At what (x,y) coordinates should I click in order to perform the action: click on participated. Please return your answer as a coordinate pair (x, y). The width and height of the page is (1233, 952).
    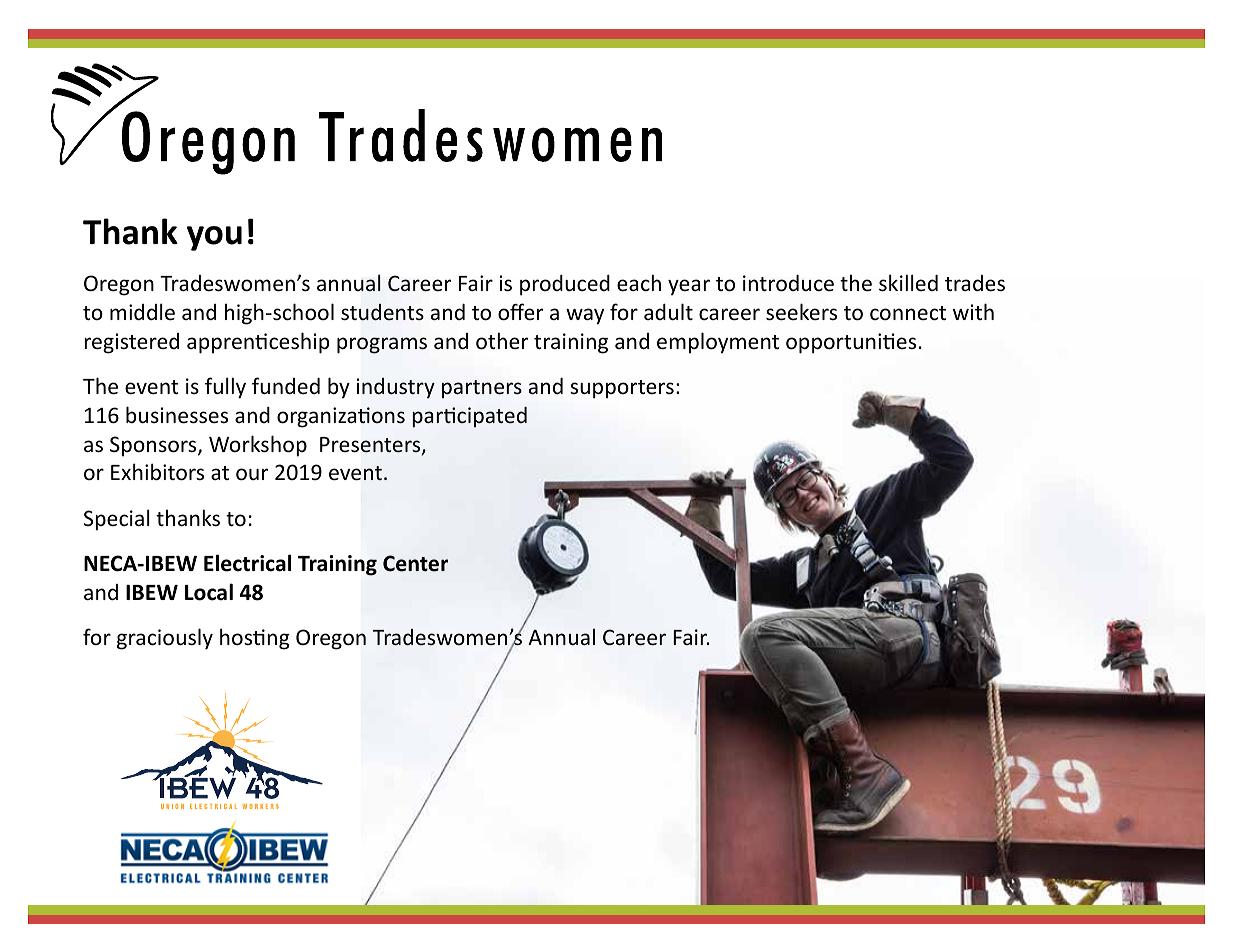
    Looking at the image, I should click on (470, 417).
